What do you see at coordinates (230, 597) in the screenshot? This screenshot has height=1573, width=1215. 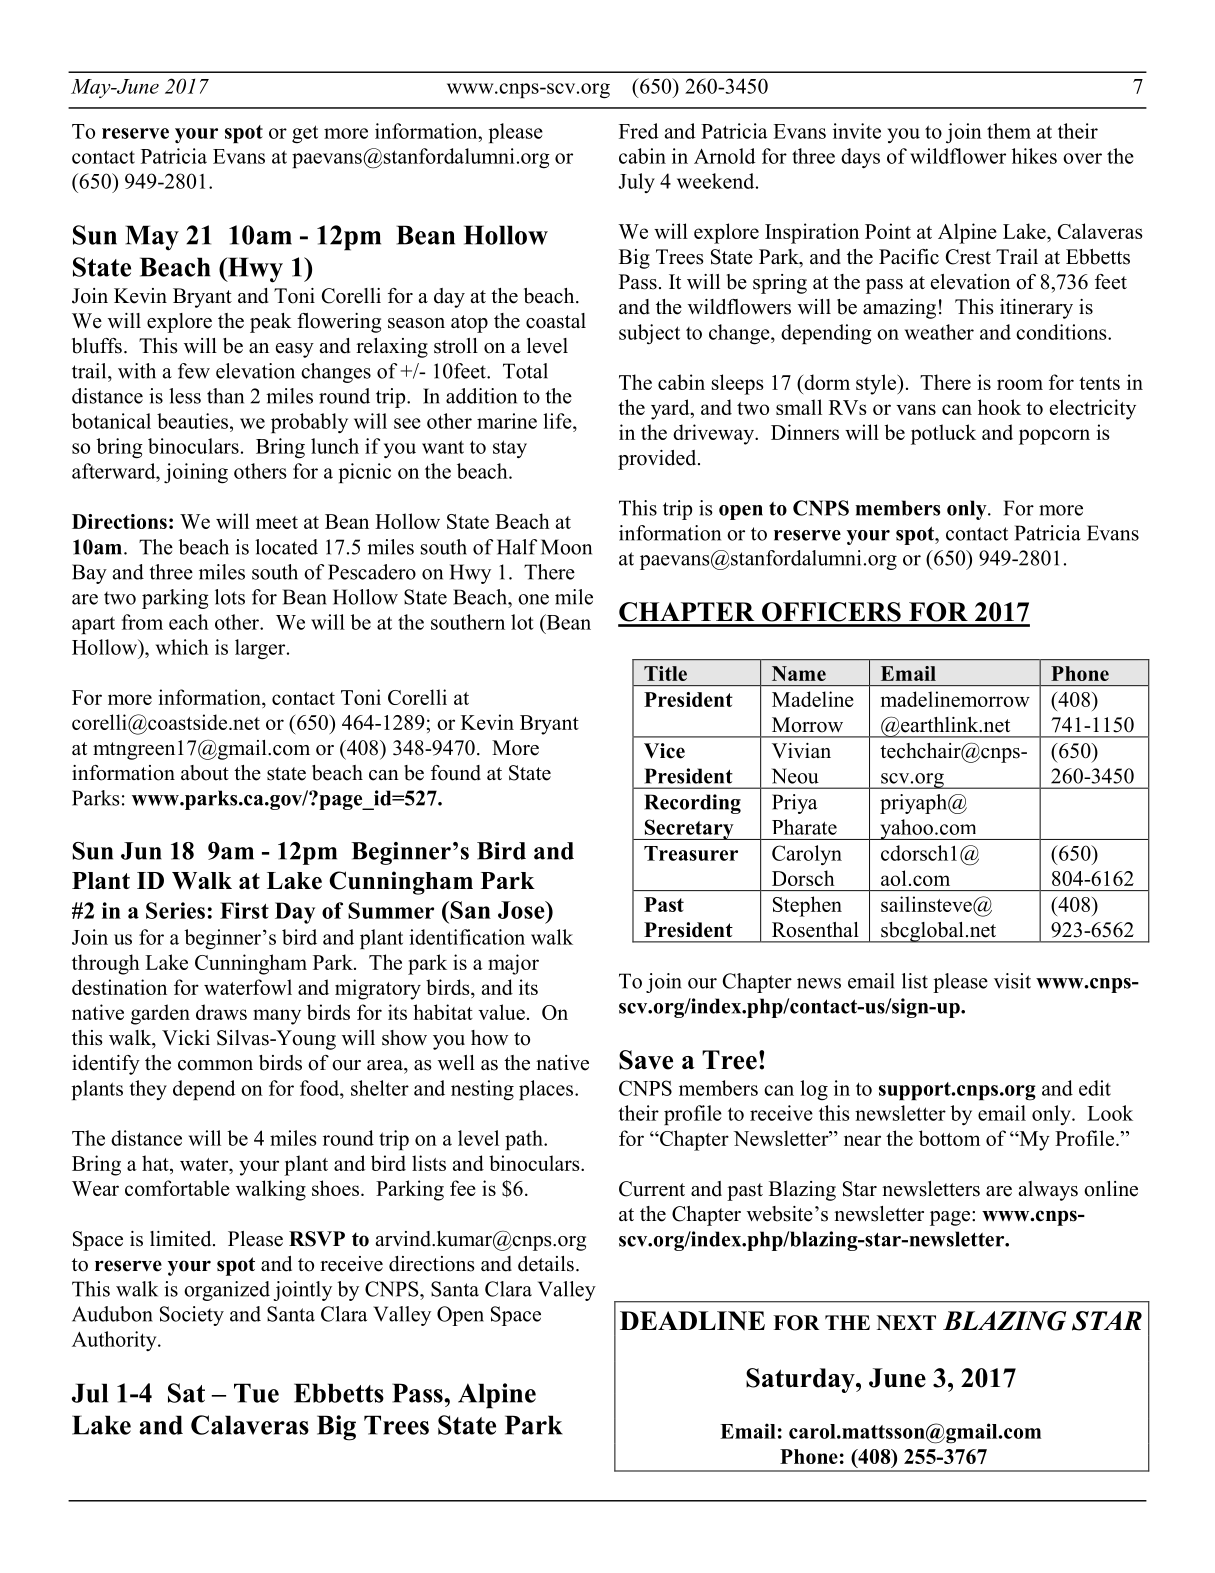 I see `lots` at bounding box center [230, 597].
